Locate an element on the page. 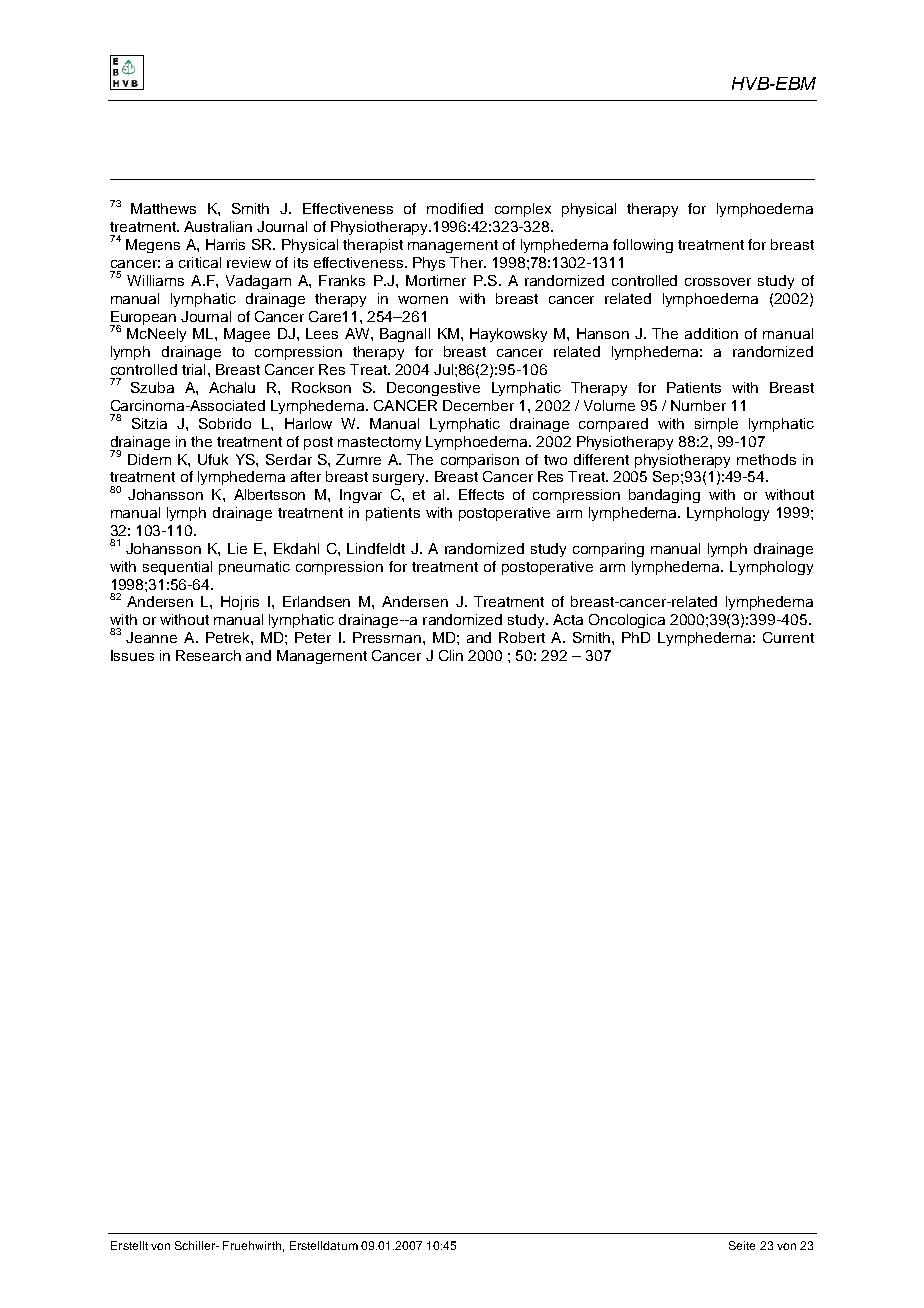 The width and height of the document is (924, 1308). bandaging is located at coordinates (664, 496).
